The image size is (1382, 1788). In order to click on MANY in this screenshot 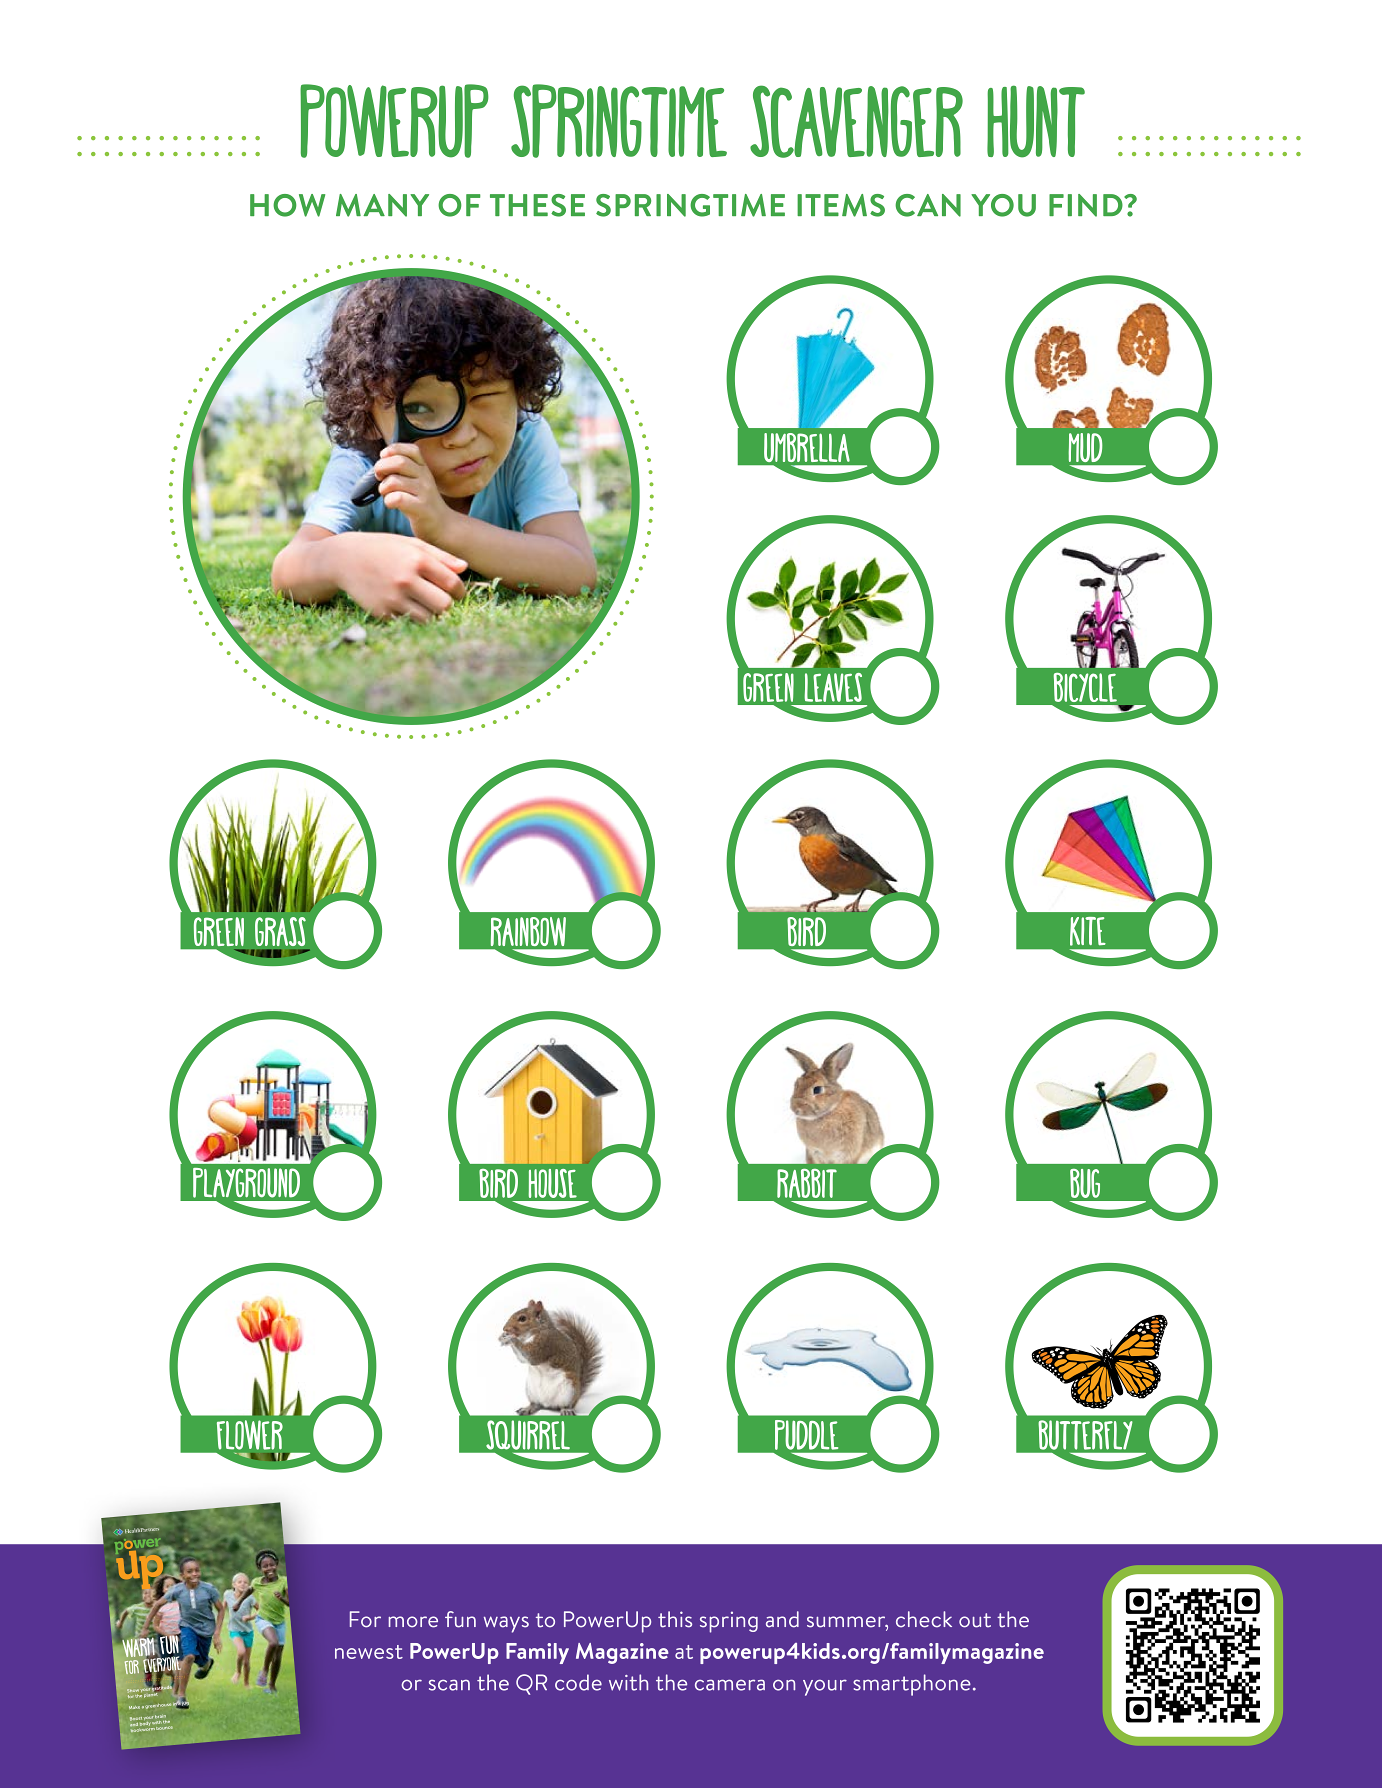, I will do `click(382, 205)`.
